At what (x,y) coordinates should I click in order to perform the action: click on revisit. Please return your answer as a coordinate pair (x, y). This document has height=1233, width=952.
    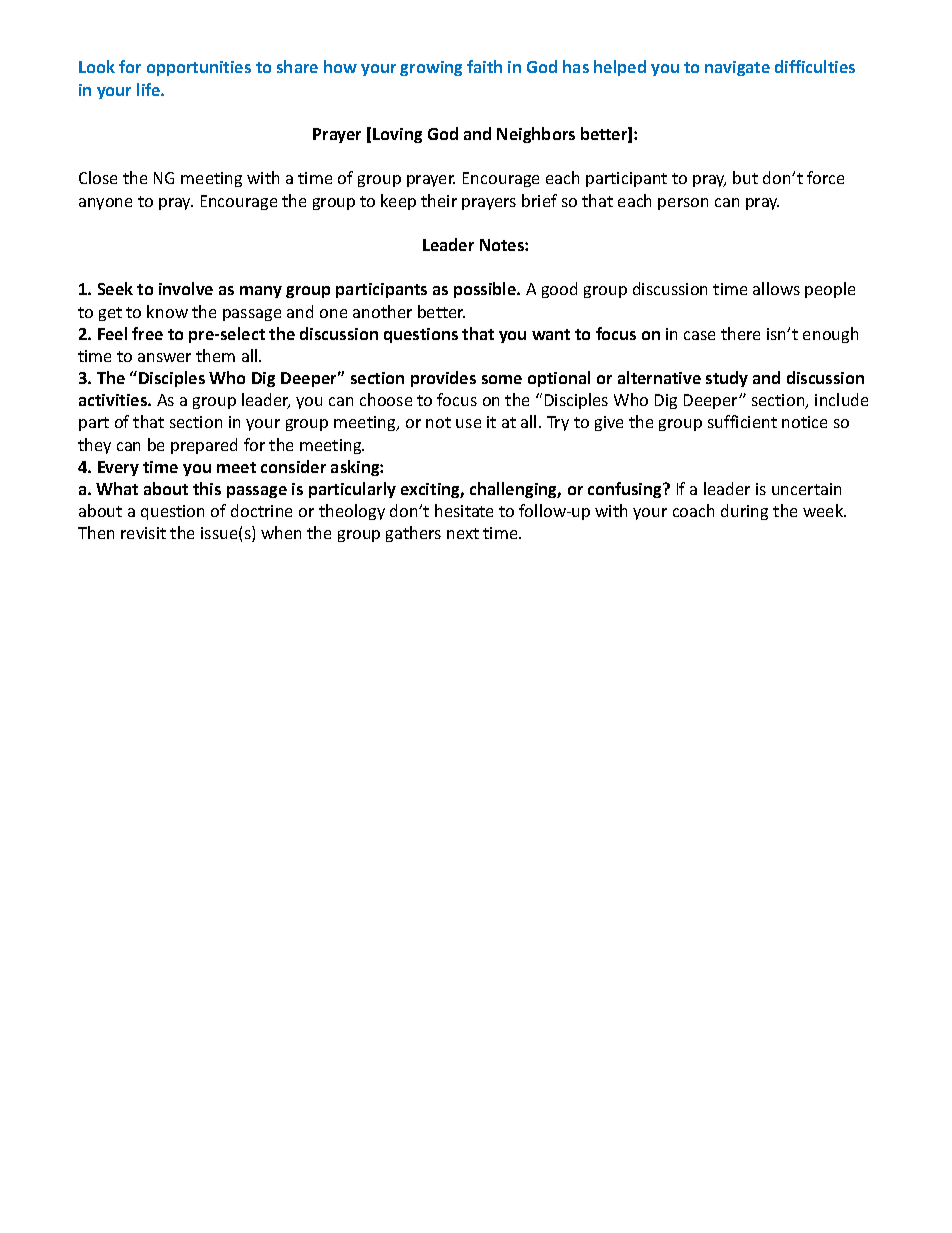
    Looking at the image, I should click on (143, 533).
